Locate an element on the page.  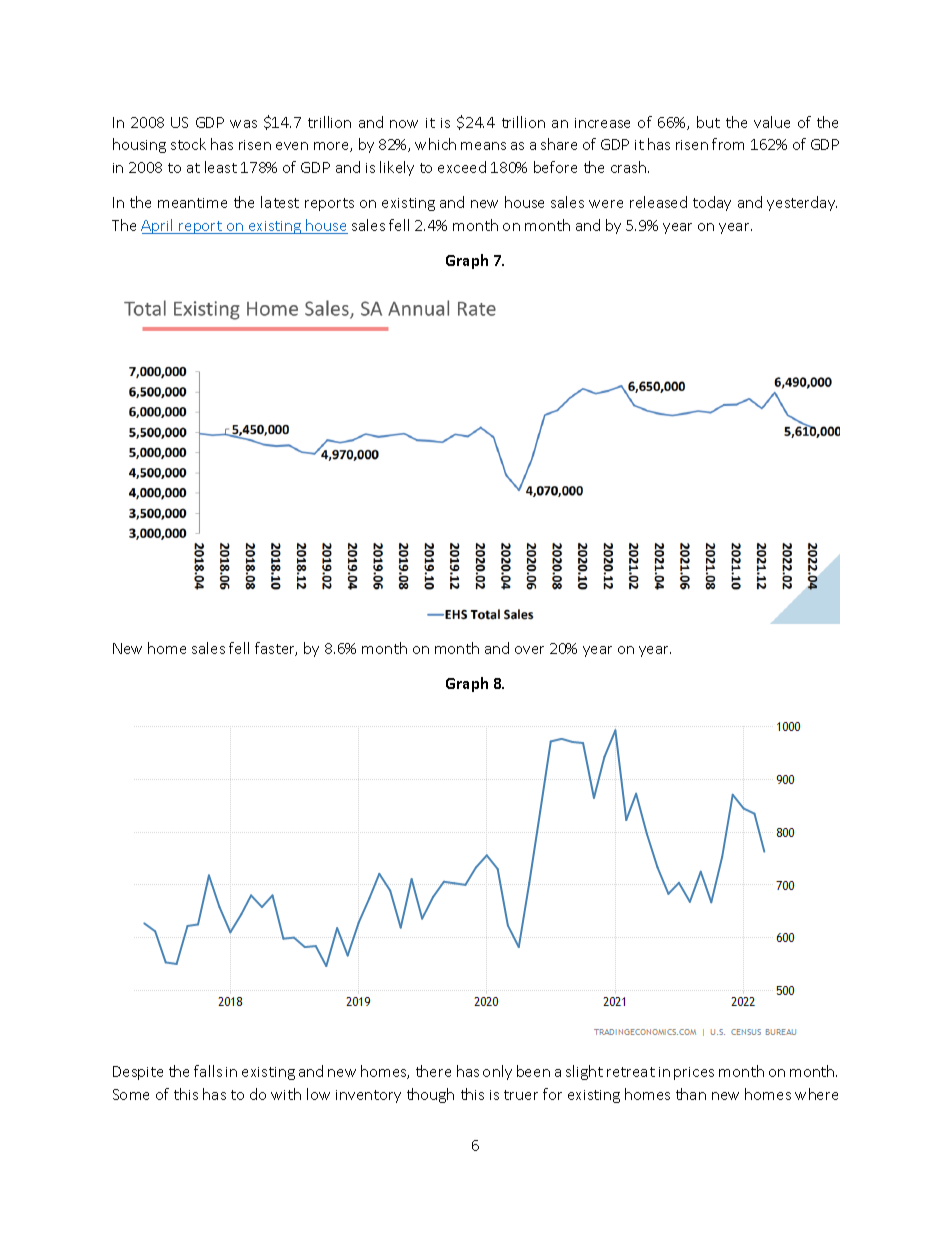
only is located at coordinates (497, 1072).
